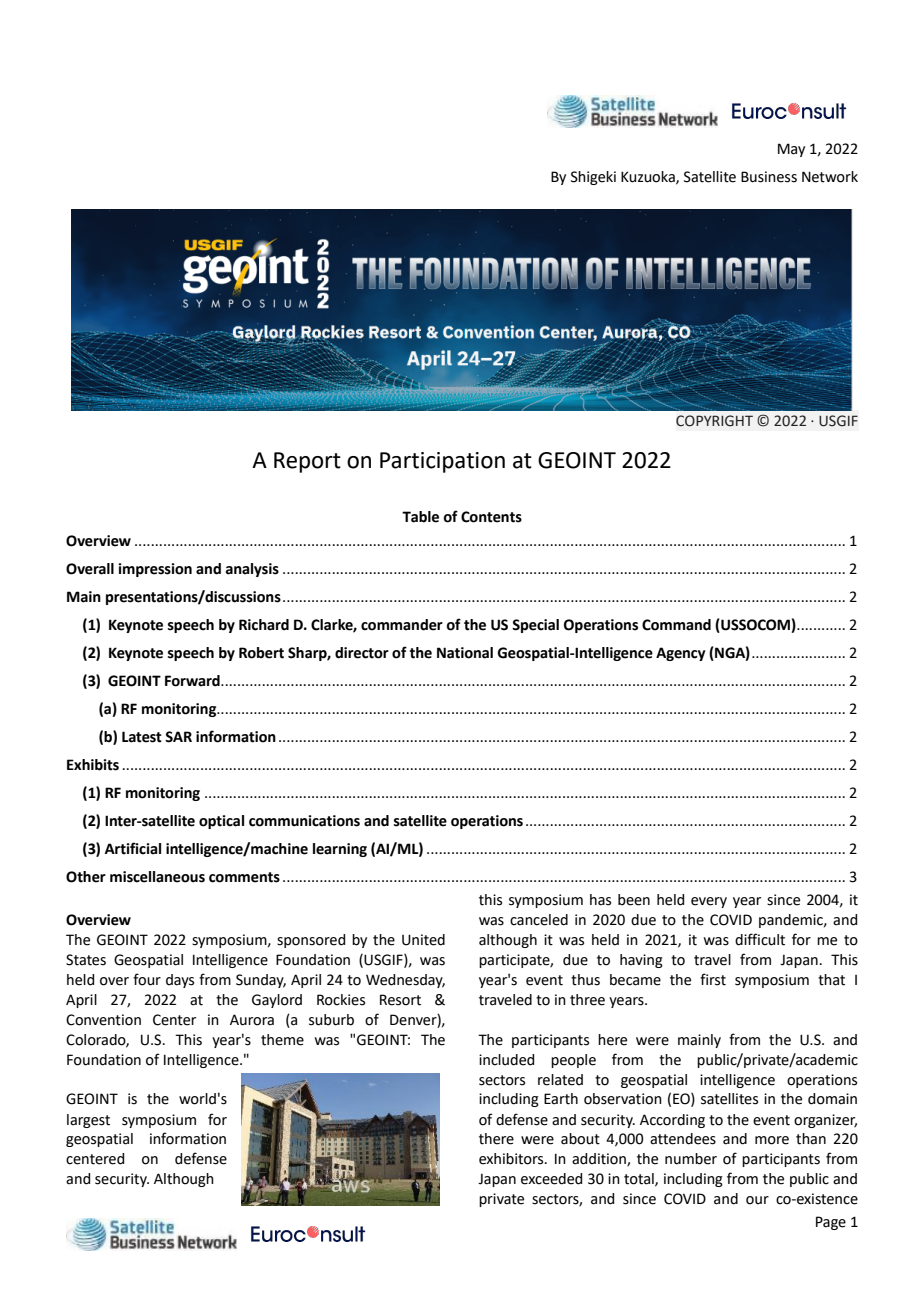  I want to click on every, so click(709, 902).
